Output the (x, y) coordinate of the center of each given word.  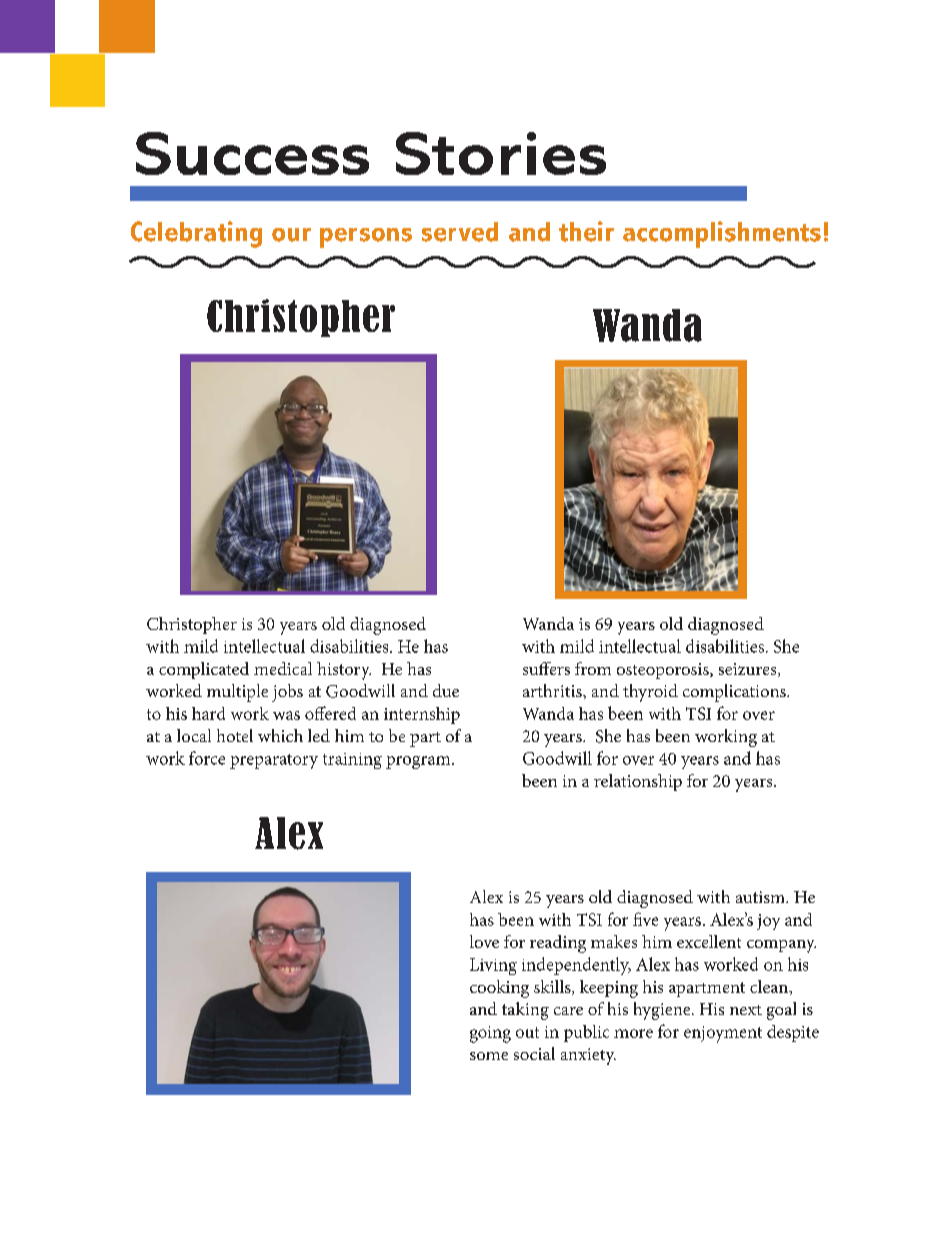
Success (252, 153)
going (490, 1034)
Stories (501, 153)
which (280, 735)
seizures (749, 670)
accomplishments (722, 234)
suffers (546, 668)
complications (735, 693)
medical (283, 668)
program (419, 762)
